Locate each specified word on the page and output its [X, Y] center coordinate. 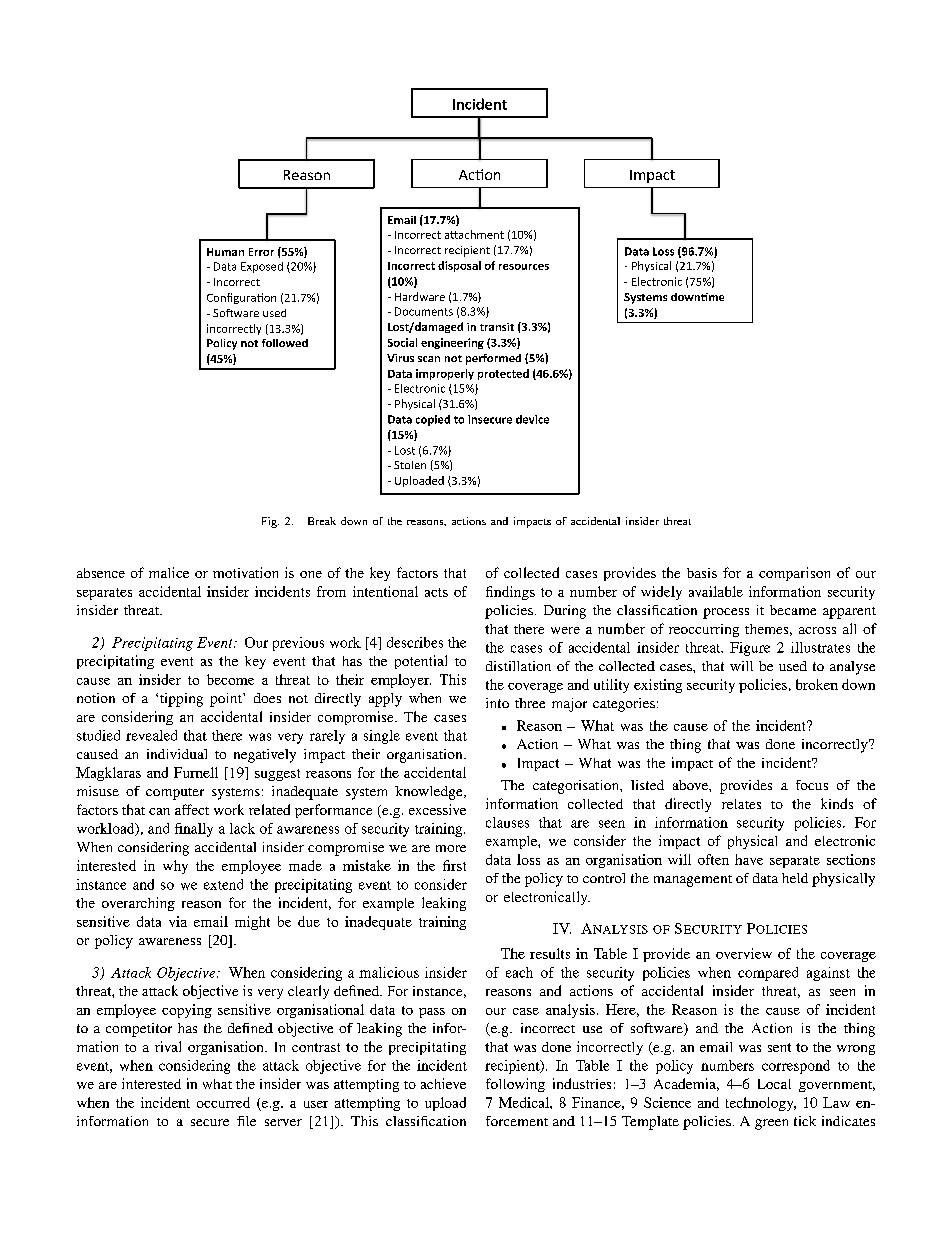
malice [169, 572]
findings [510, 593]
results [550, 953]
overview [744, 953]
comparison [794, 574]
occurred [223, 1102]
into [497, 703]
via [178, 921]
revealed [151, 735]
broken [817, 684]
